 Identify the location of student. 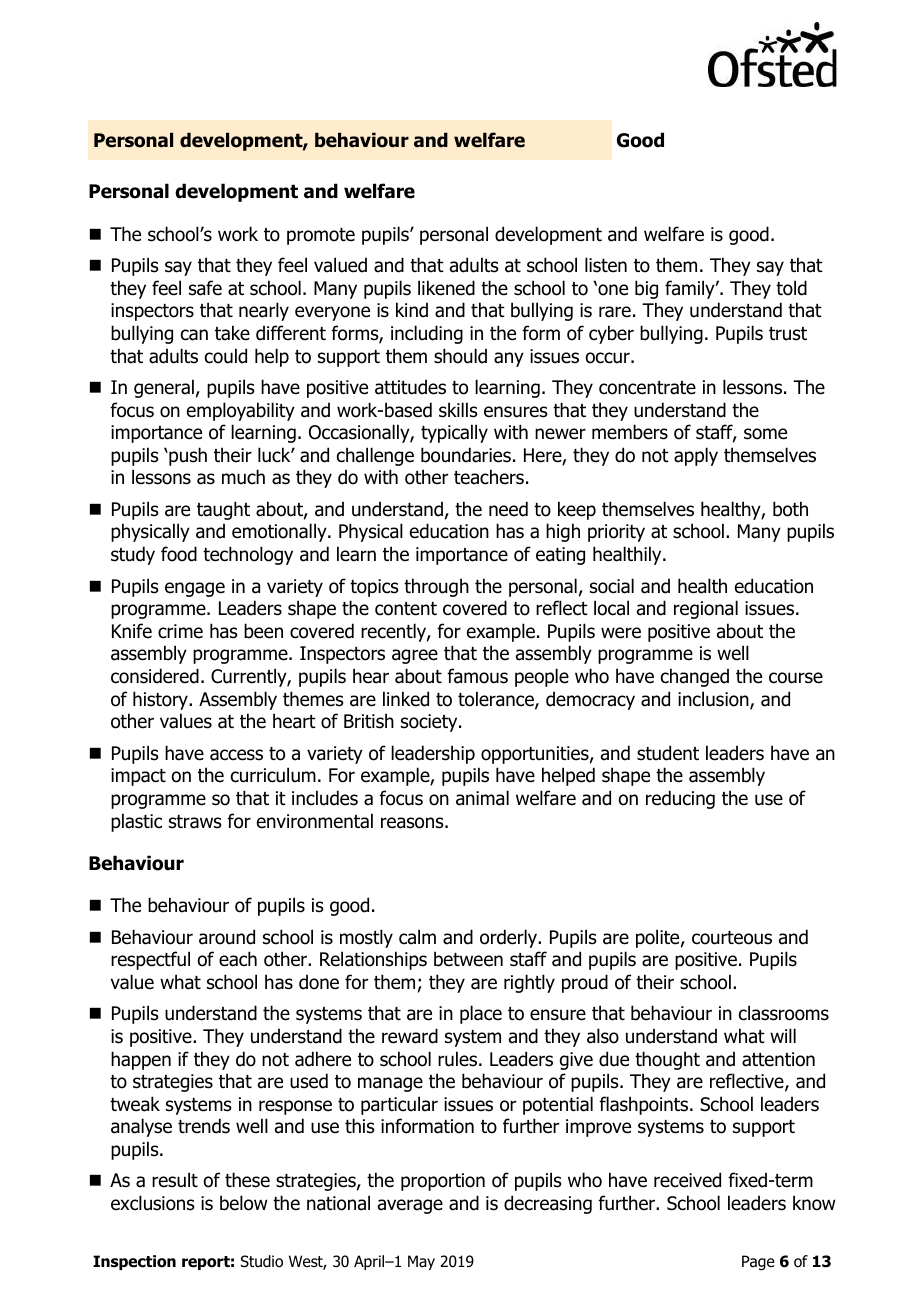
(668, 753).
